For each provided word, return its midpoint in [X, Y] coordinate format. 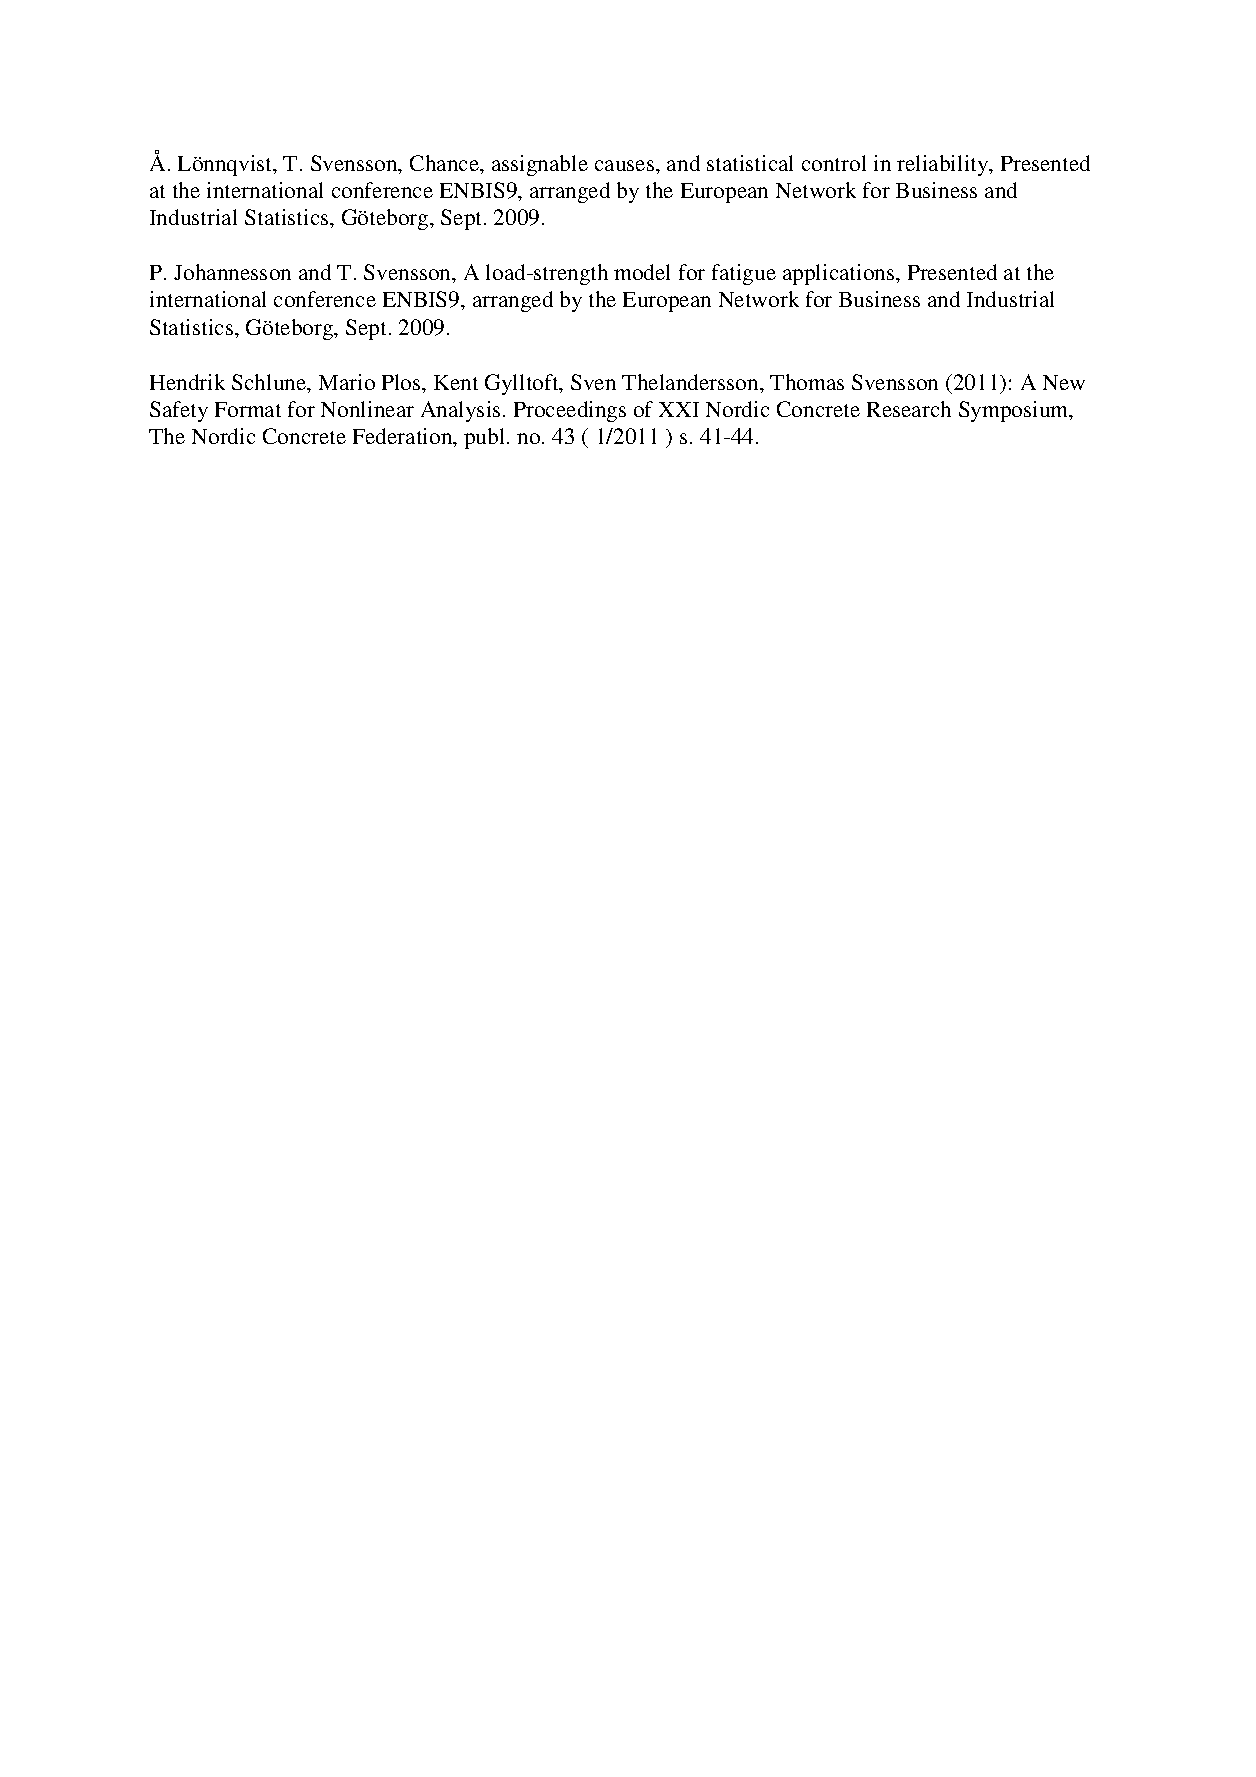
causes [626, 165]
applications [840, 274]
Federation [404, 437]
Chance [445, 163]
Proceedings [570, 411]
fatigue [744, 274]
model [642, 272]
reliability [944, 165]
